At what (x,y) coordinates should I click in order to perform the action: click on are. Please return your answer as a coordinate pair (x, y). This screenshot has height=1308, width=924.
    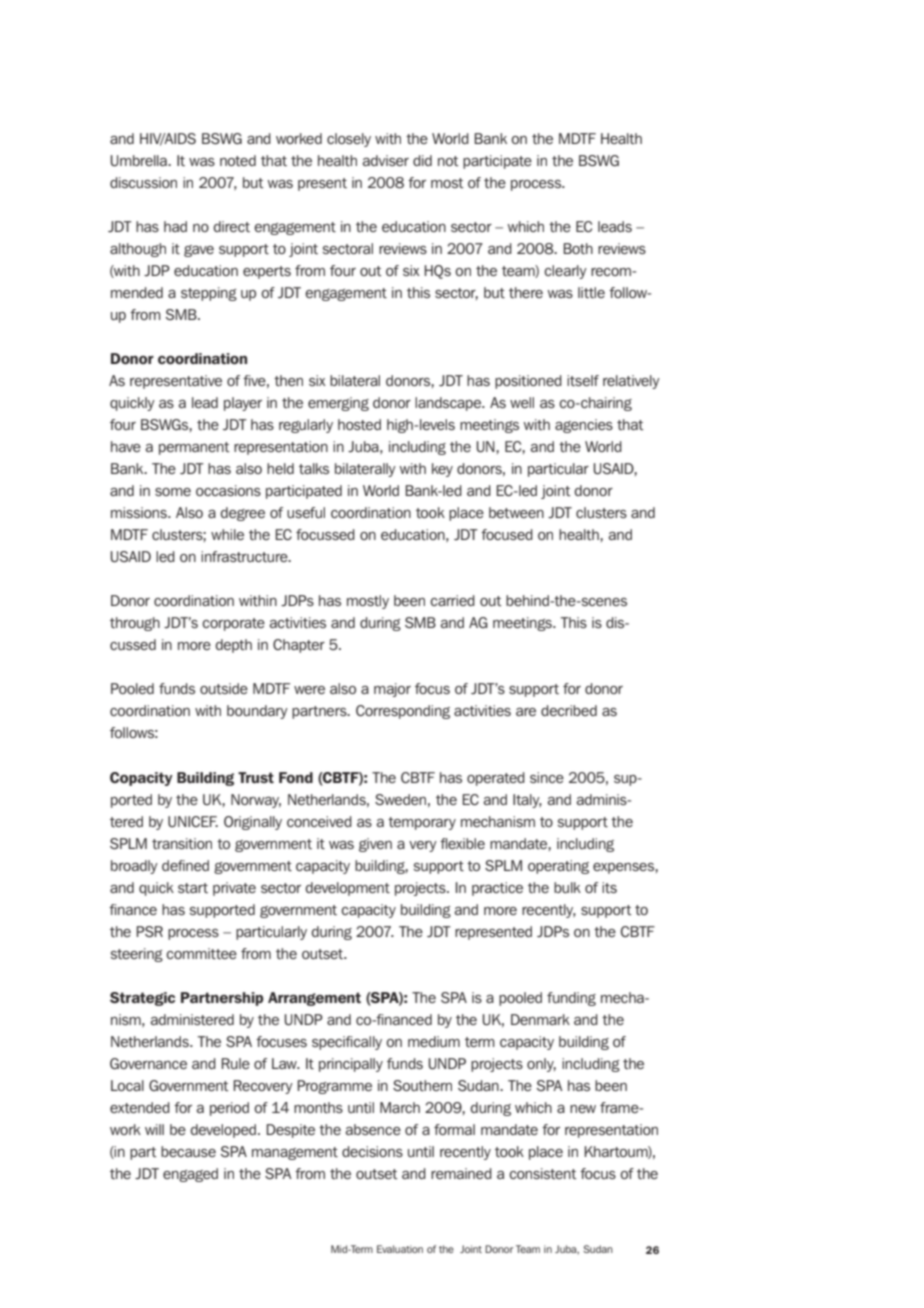
    Looking at the image, I should click on (526, 712).
